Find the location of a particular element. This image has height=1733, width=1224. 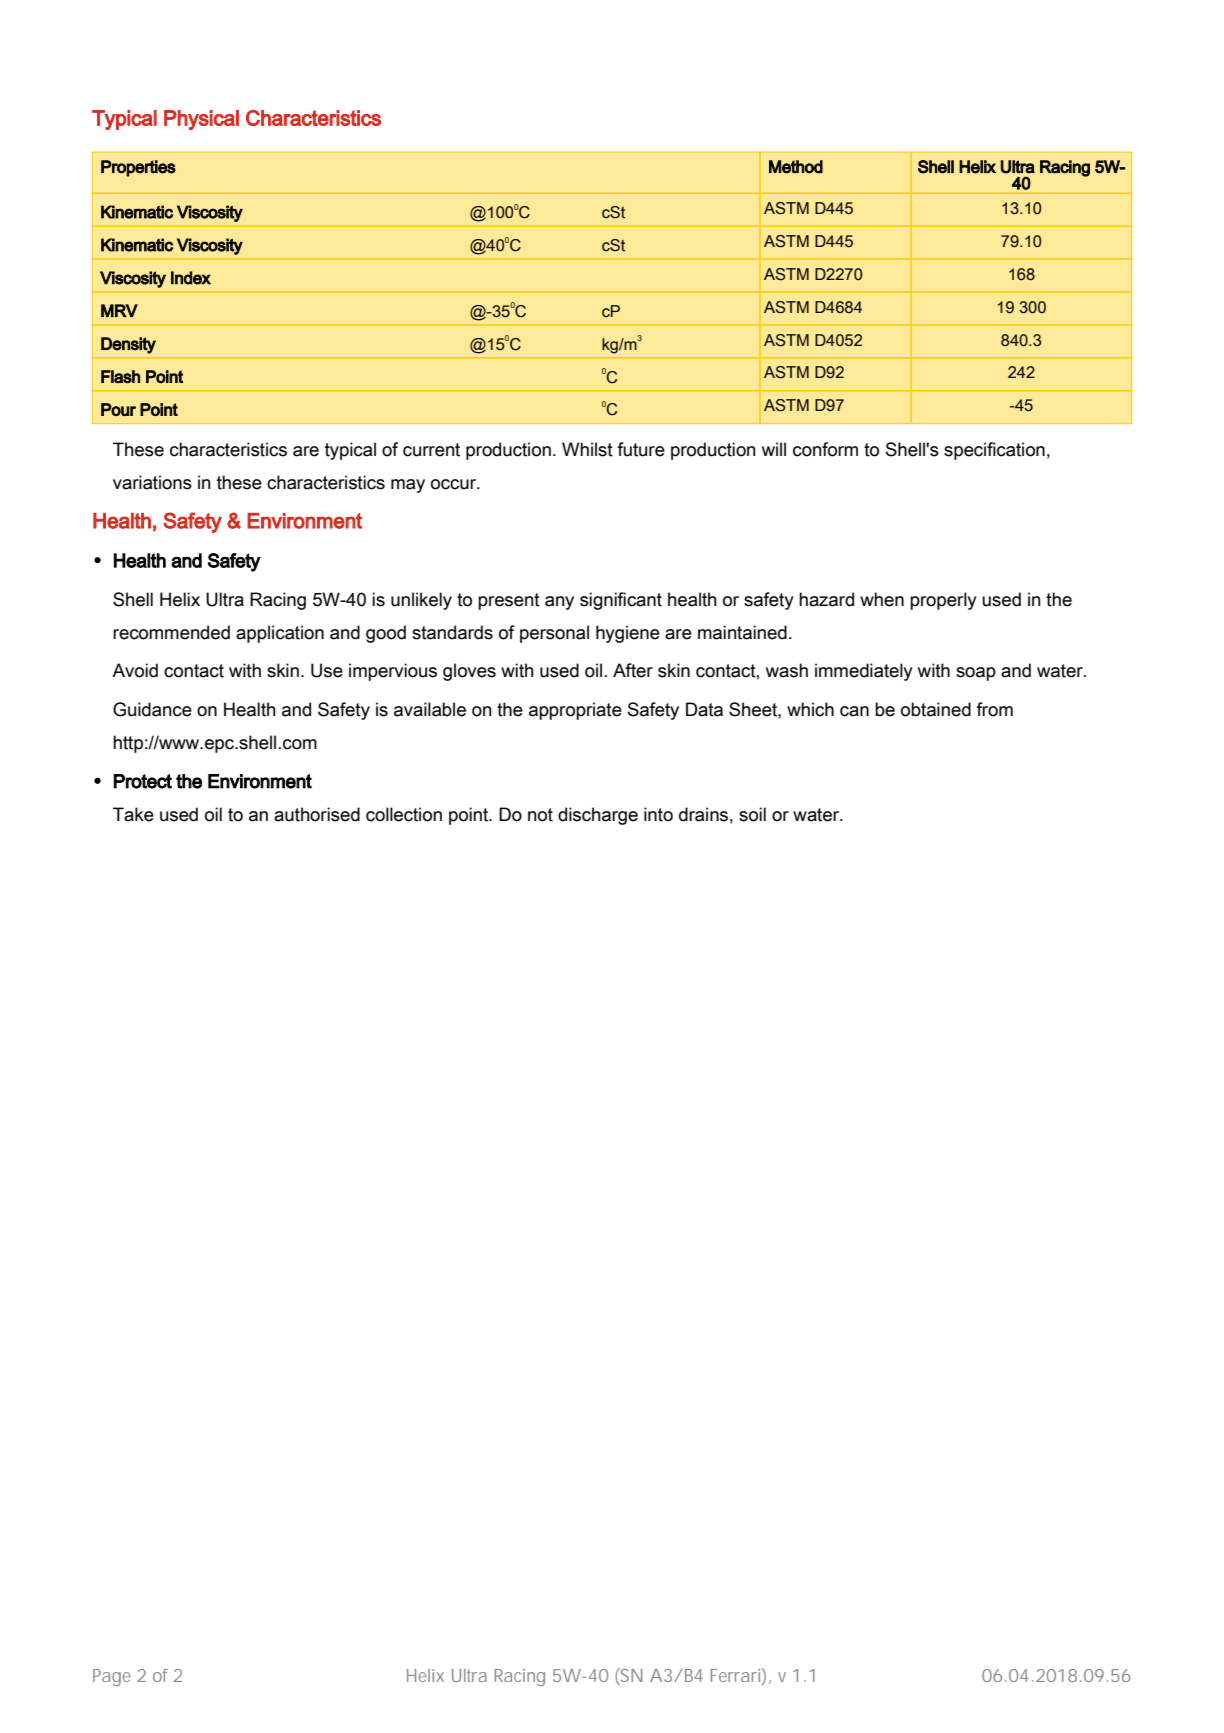

soil is located at coordinates (752, 814).
